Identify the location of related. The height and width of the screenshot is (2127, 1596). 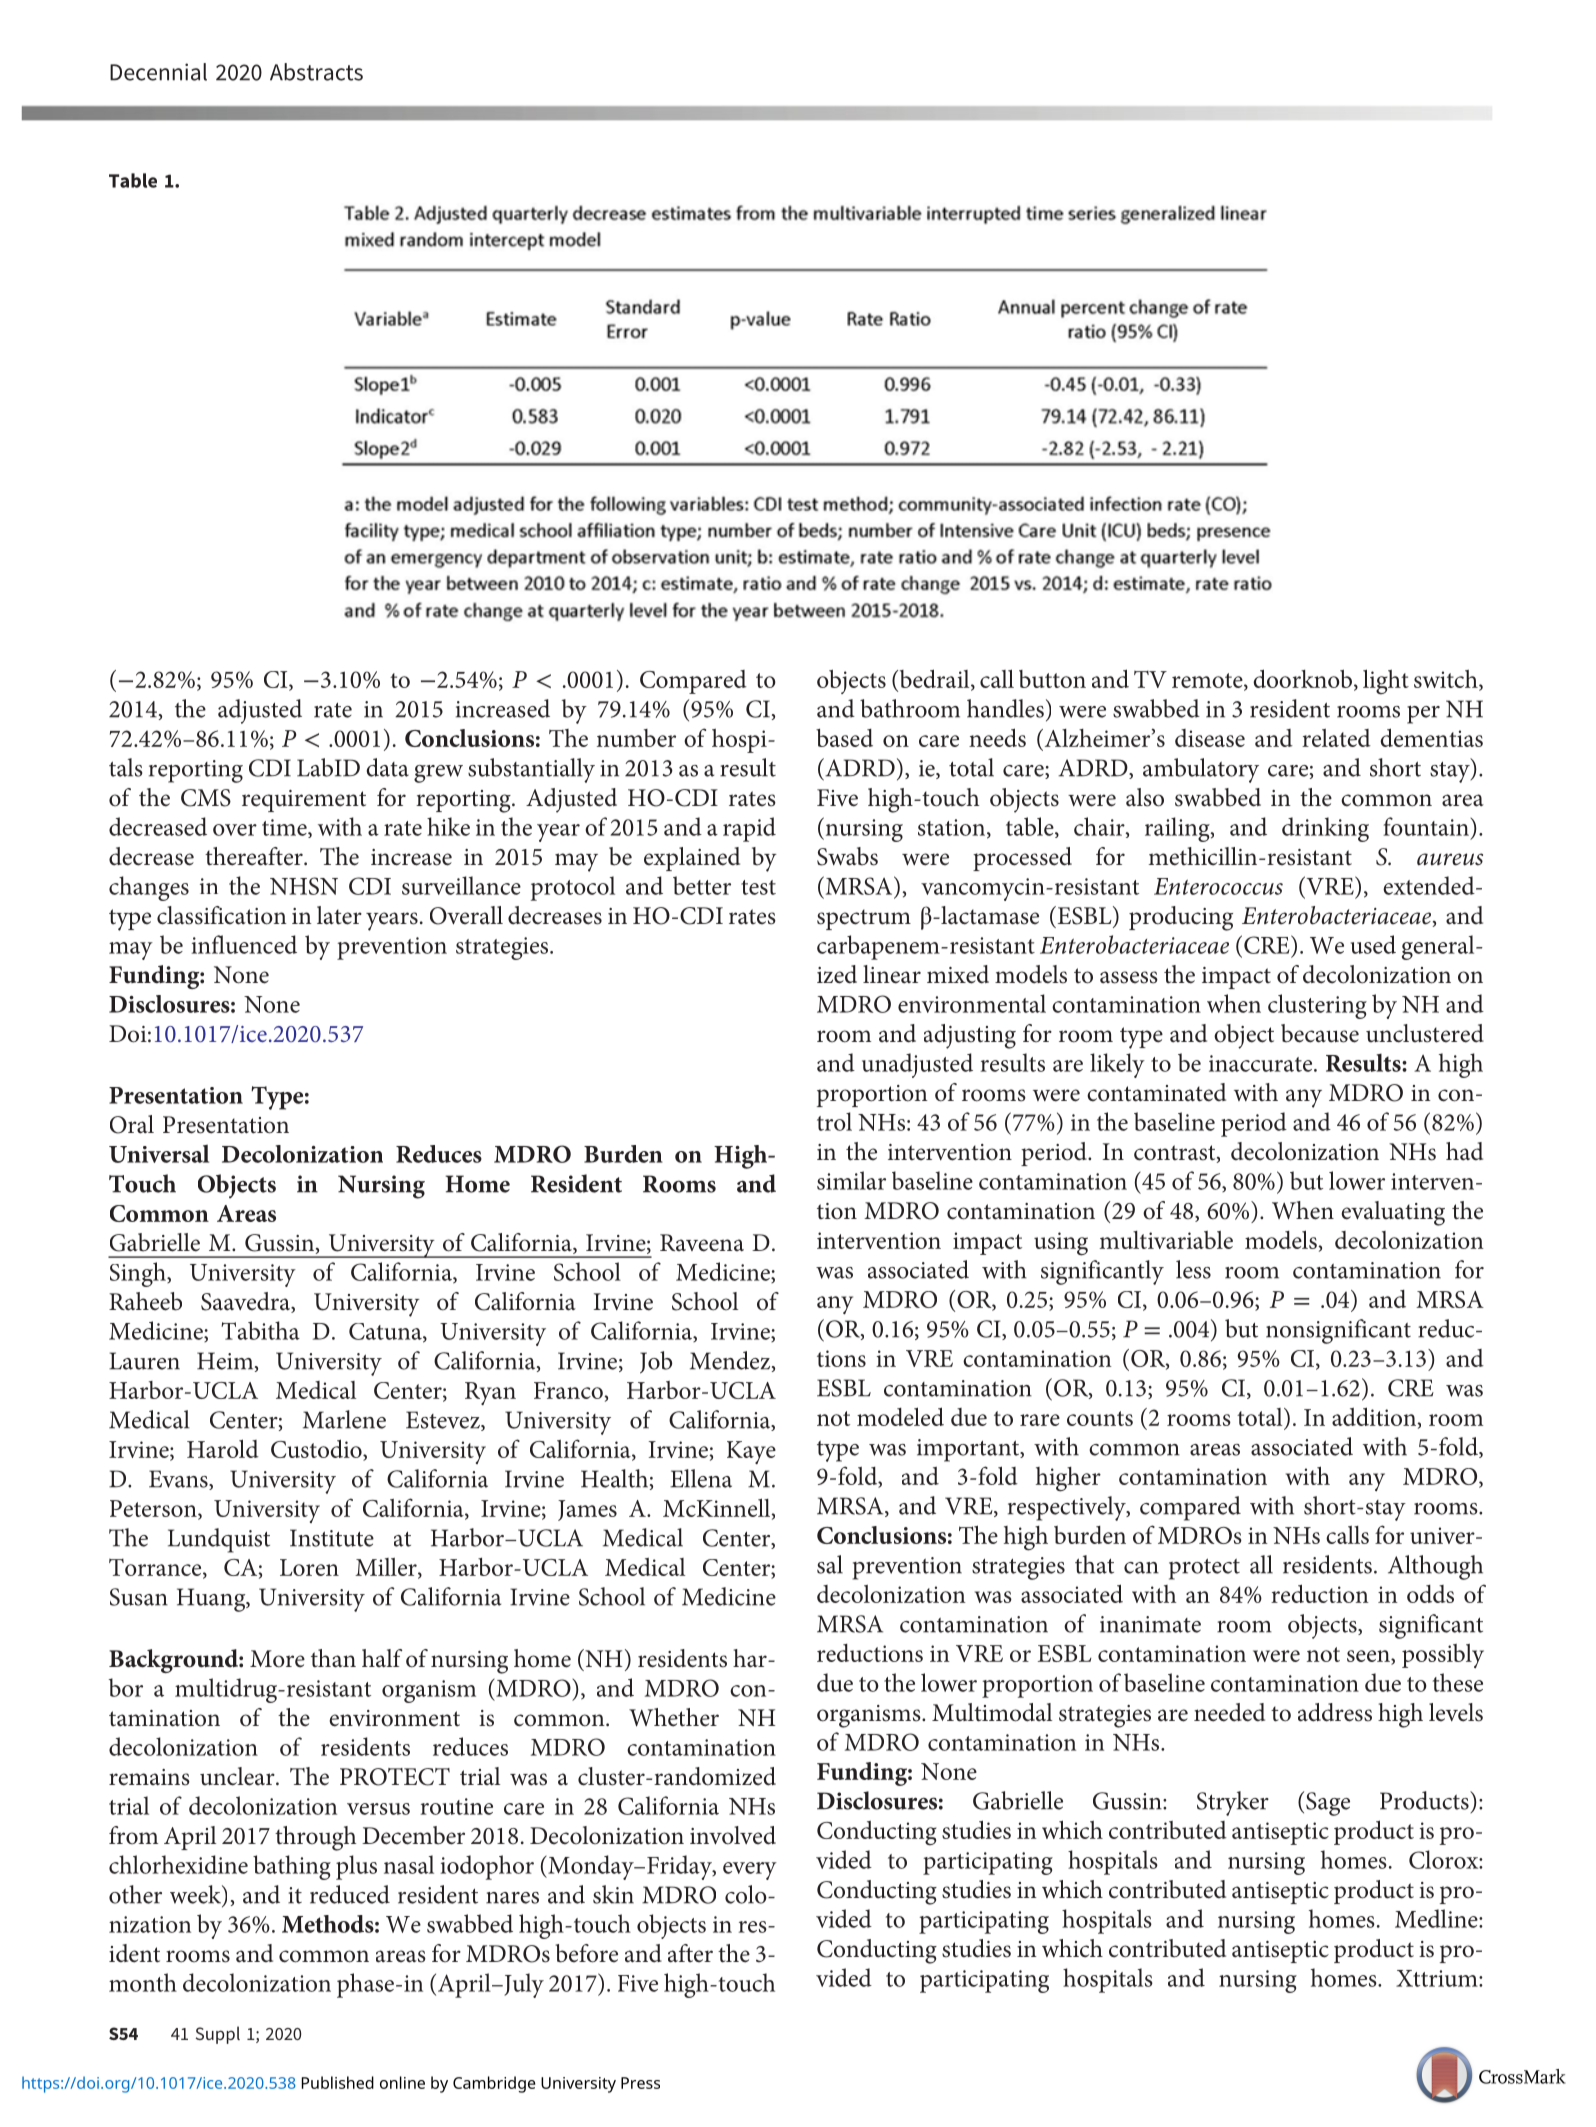
(1336, 738).
